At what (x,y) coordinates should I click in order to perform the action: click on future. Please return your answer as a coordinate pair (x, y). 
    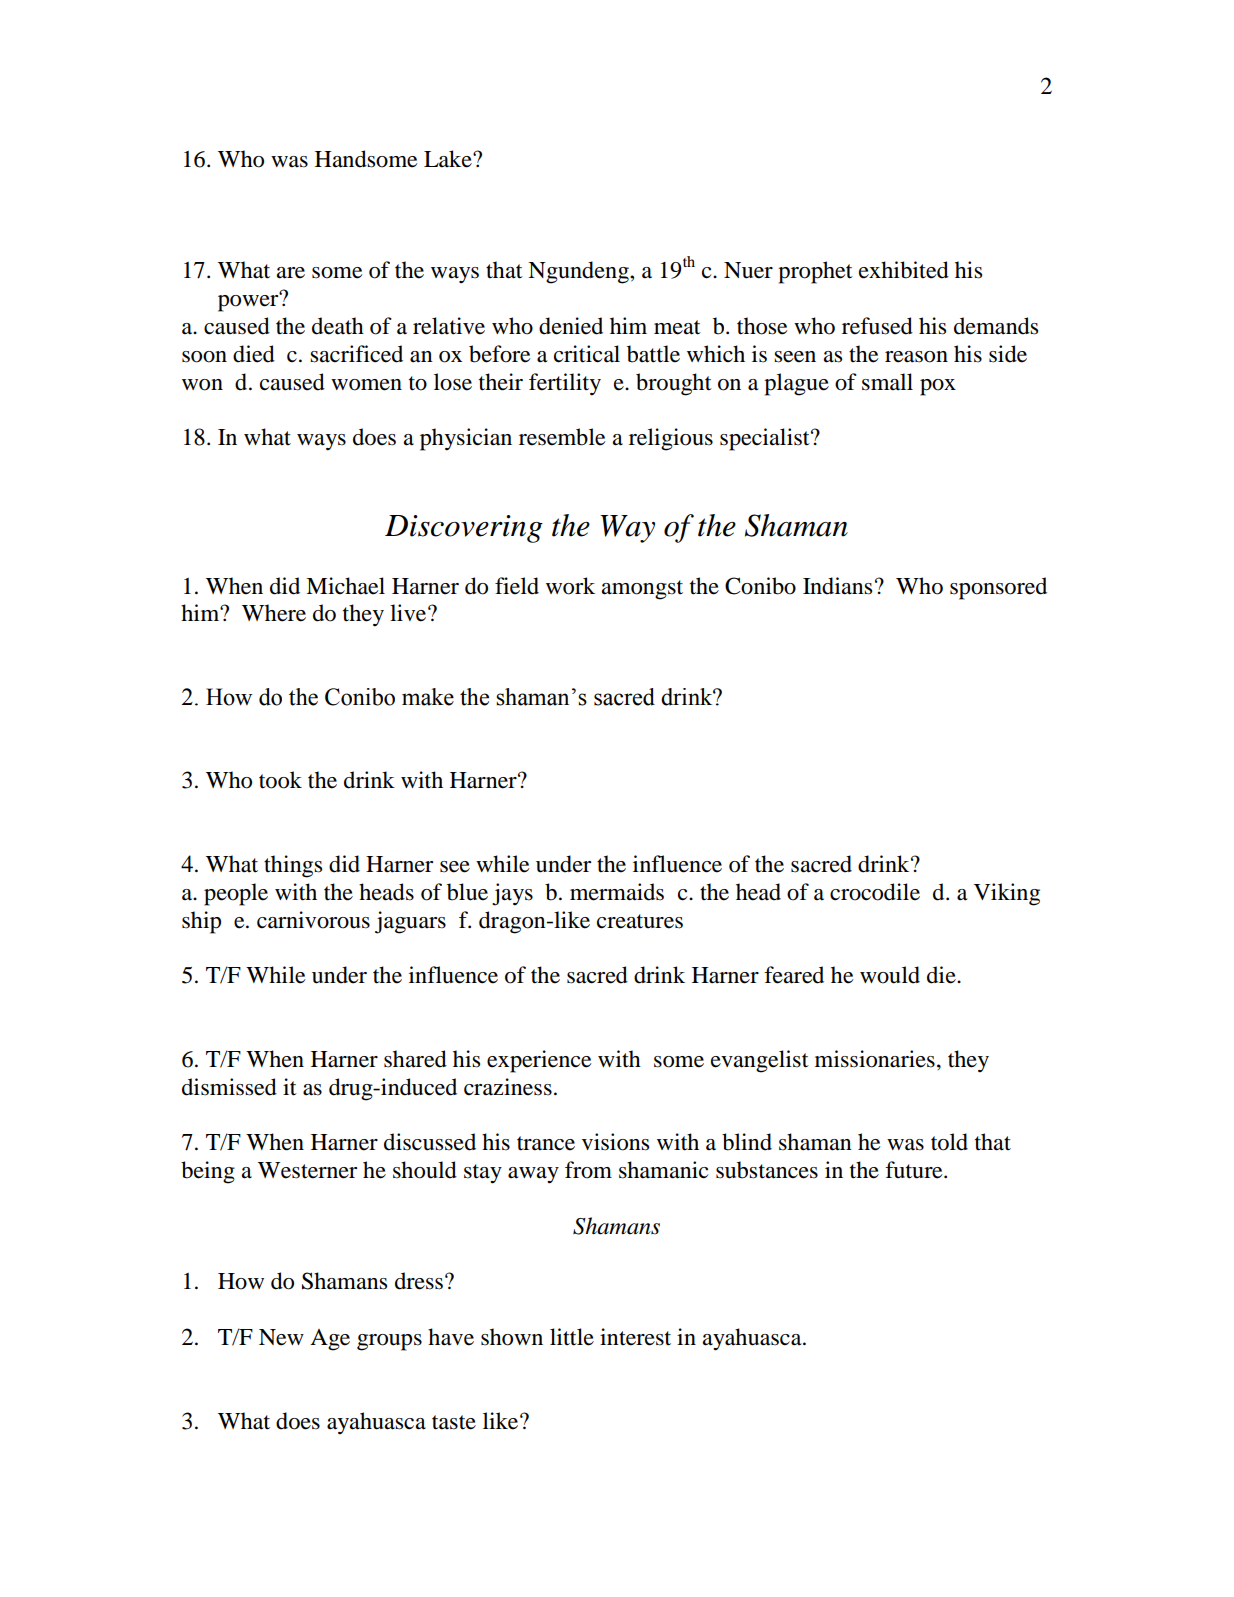
    Looking at the image, I should click on (915, 1170).
